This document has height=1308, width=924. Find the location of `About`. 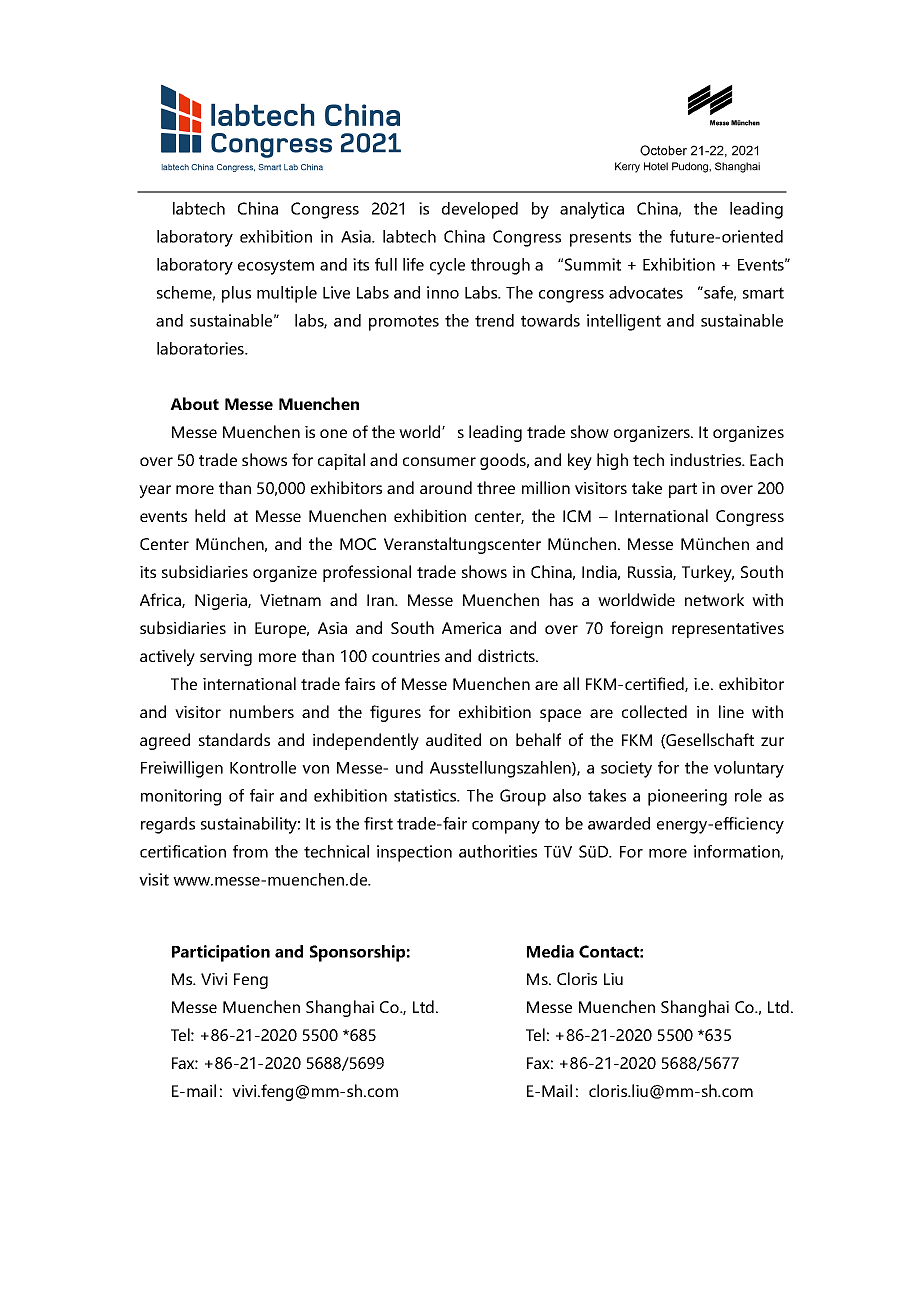

About is located at coordinates (194, 403).
